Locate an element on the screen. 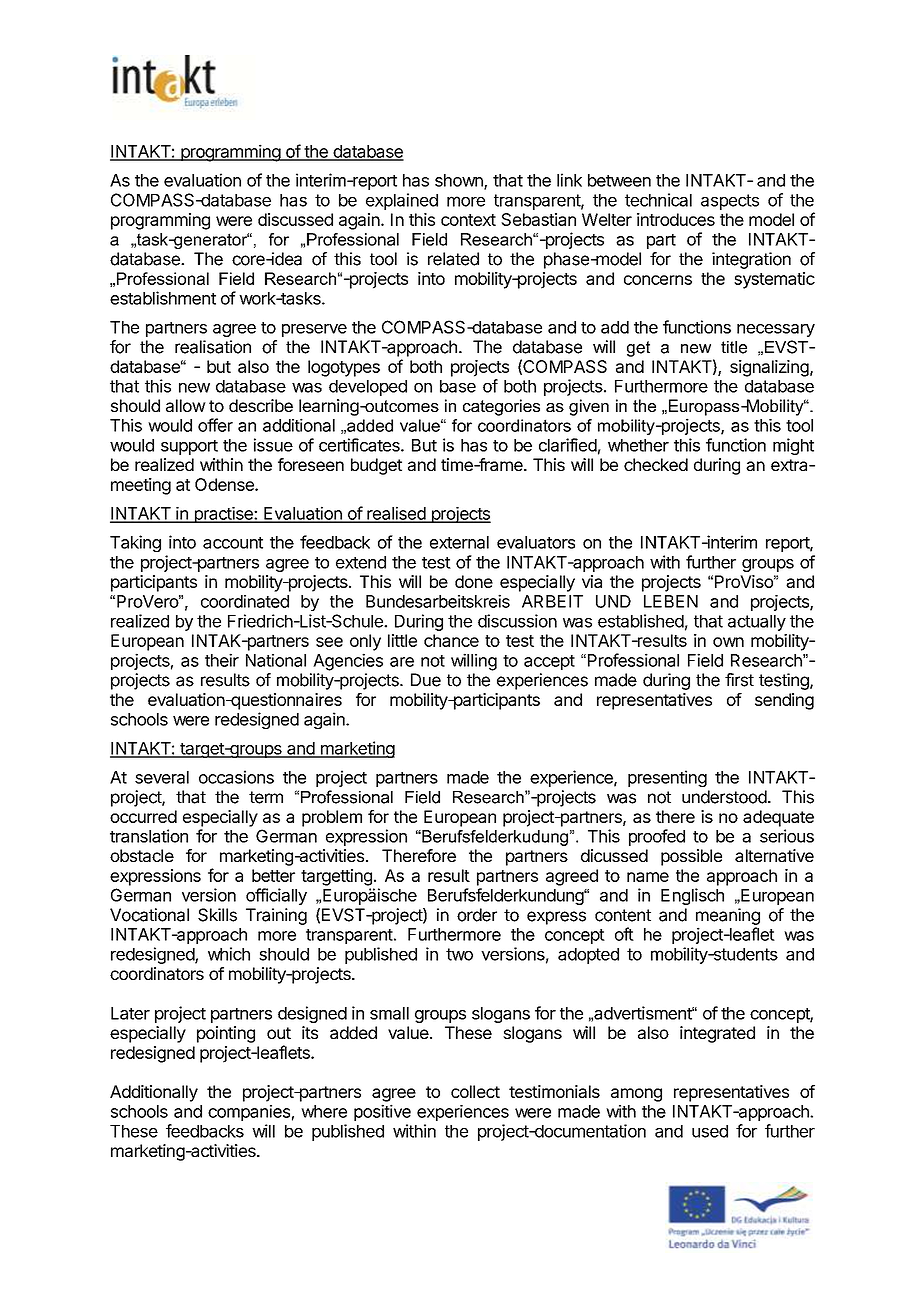  account is located at coordinates (233, 543).
